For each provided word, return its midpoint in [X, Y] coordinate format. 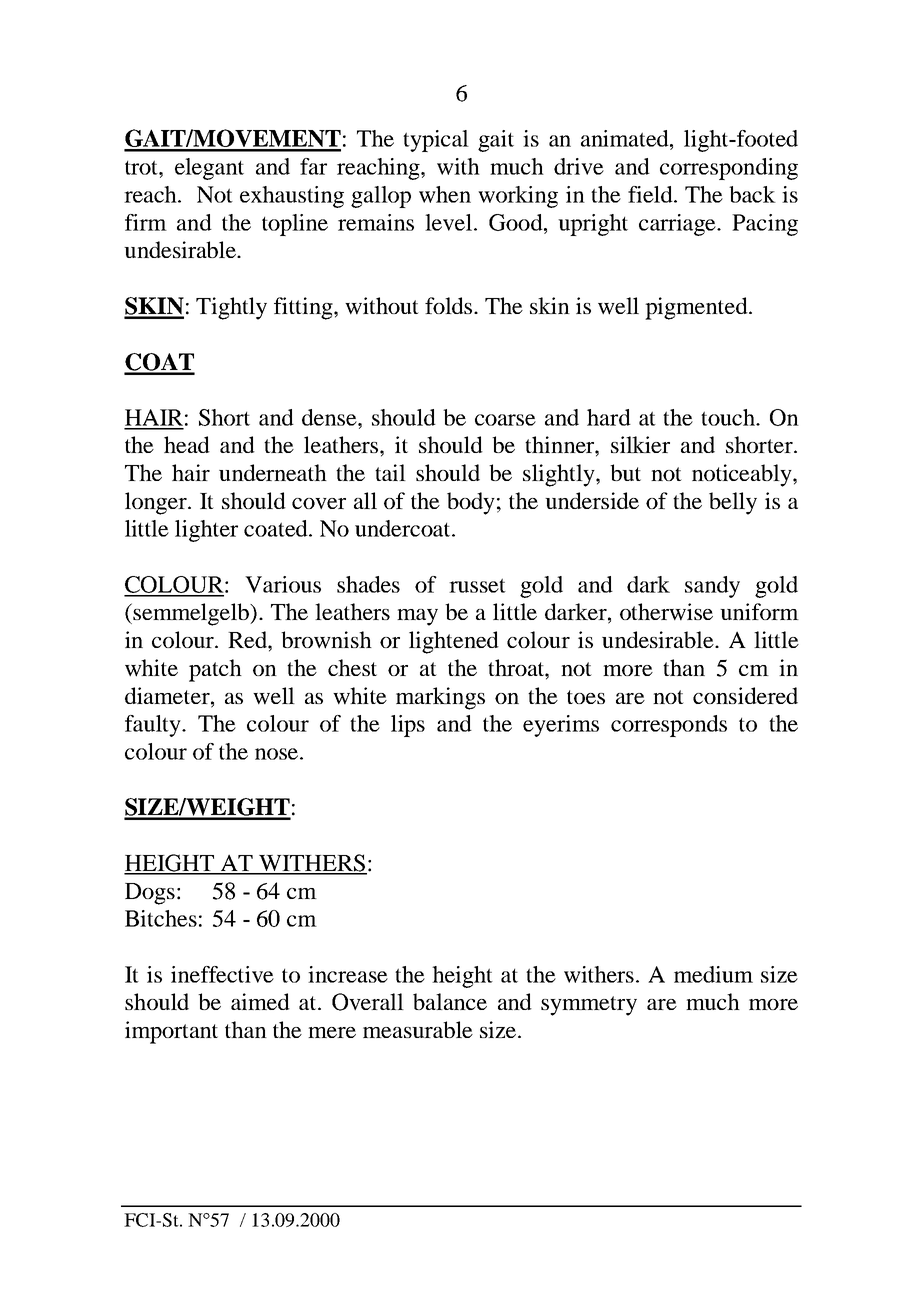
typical [436, 141]
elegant [209, 169]
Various [283, 584]
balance [450, 1001]
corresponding [729, 169]
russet [477, 585]
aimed [260, 1001]
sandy [712, 587]
